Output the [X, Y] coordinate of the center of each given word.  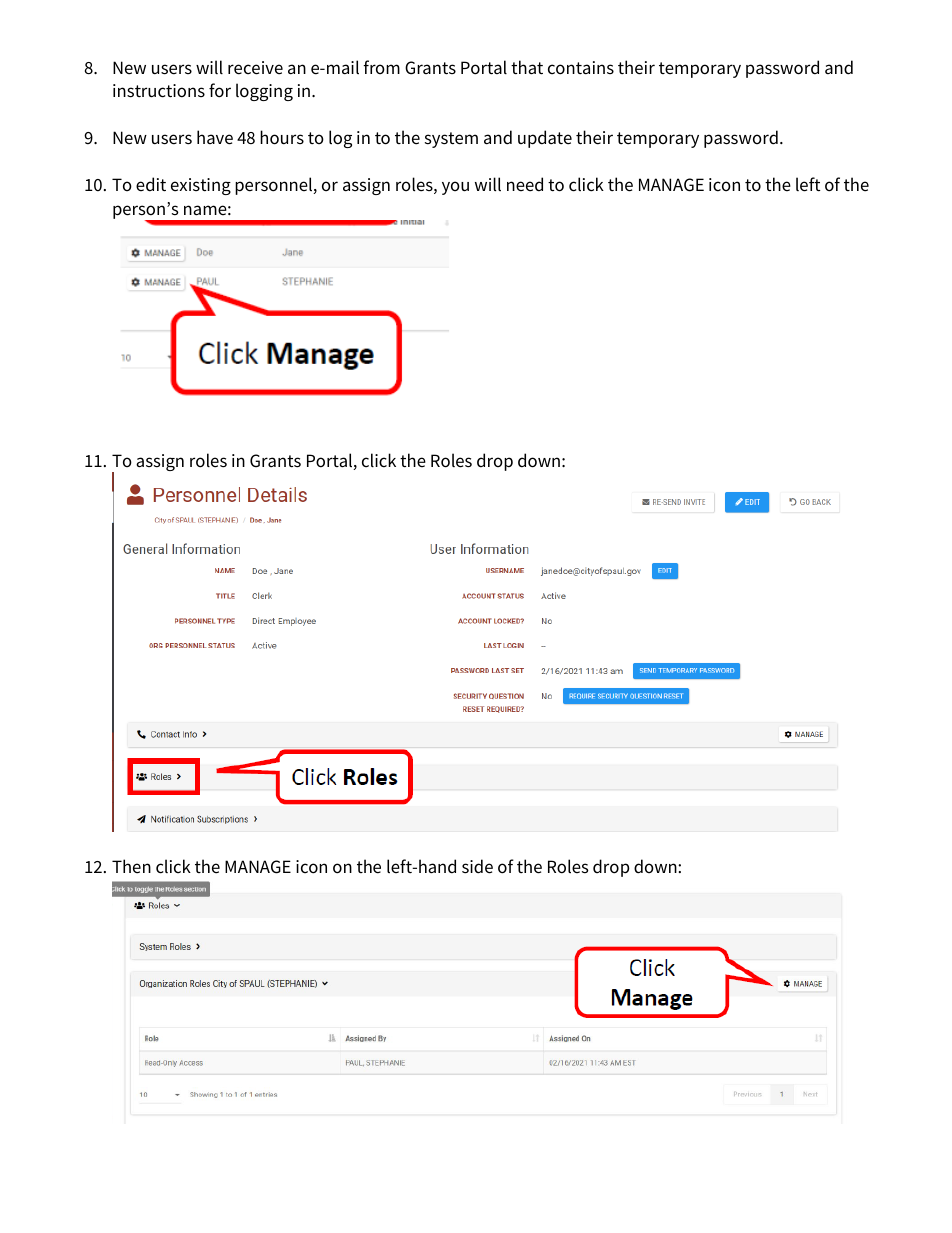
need [525, 184]
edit [151, 184]
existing [201, 186]
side [477, 866]
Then [131, 866]
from [381, 67]
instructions [159, 91]
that [527, 67]
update [545, 139]
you [455, 188]
